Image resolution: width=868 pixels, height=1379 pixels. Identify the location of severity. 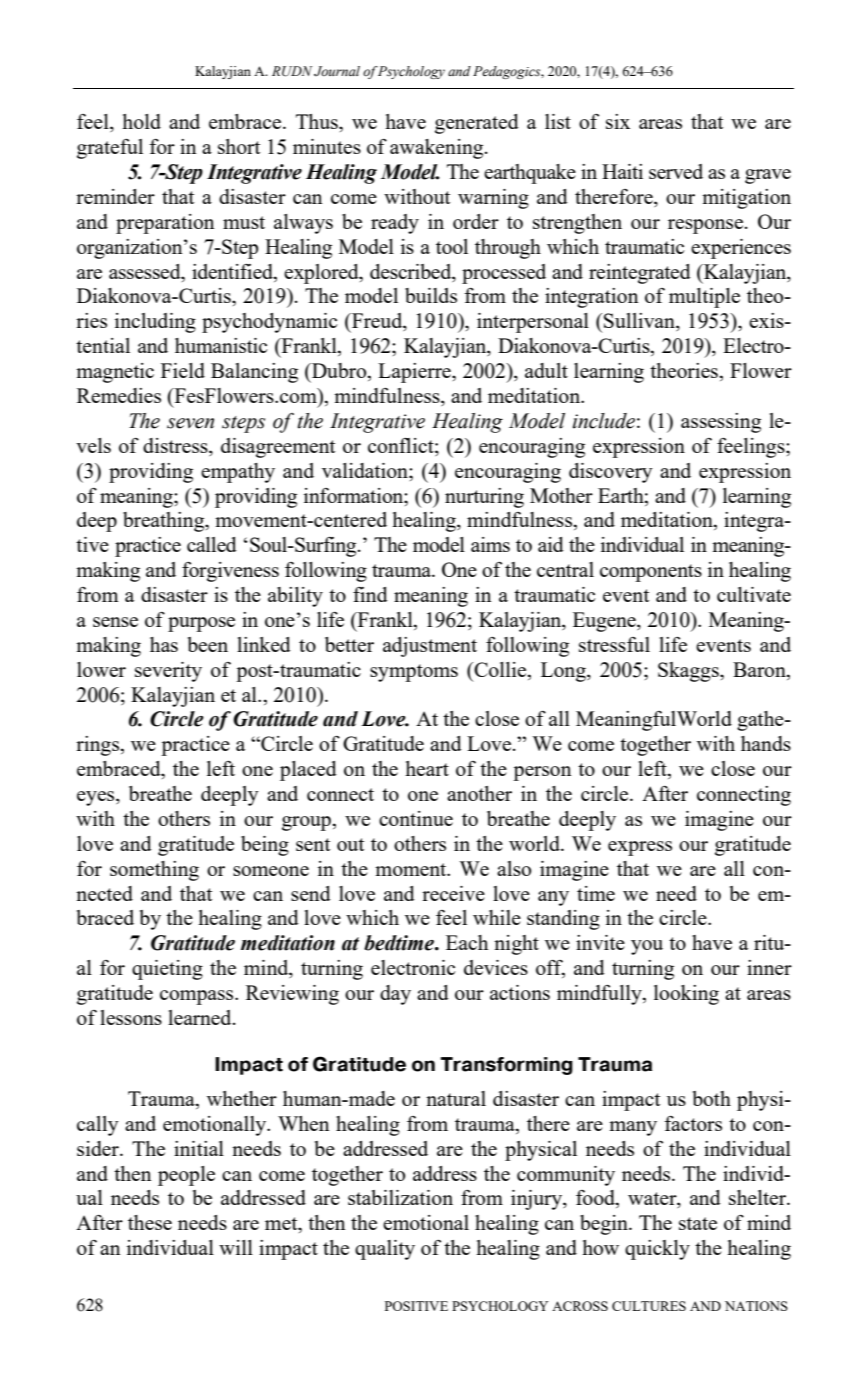
(168, 672).
